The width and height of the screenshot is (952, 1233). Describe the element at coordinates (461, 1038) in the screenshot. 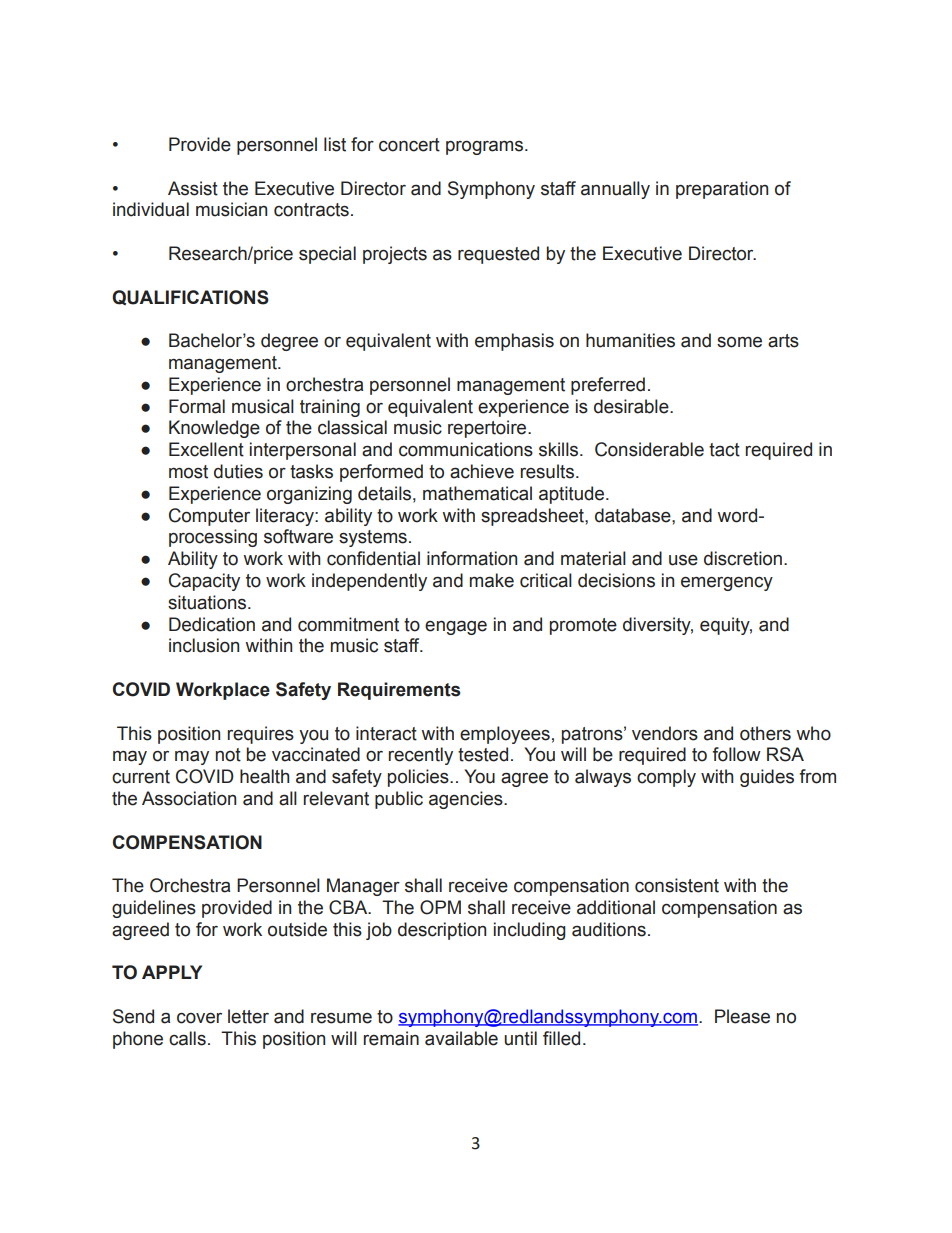

I see `available` at that location.
